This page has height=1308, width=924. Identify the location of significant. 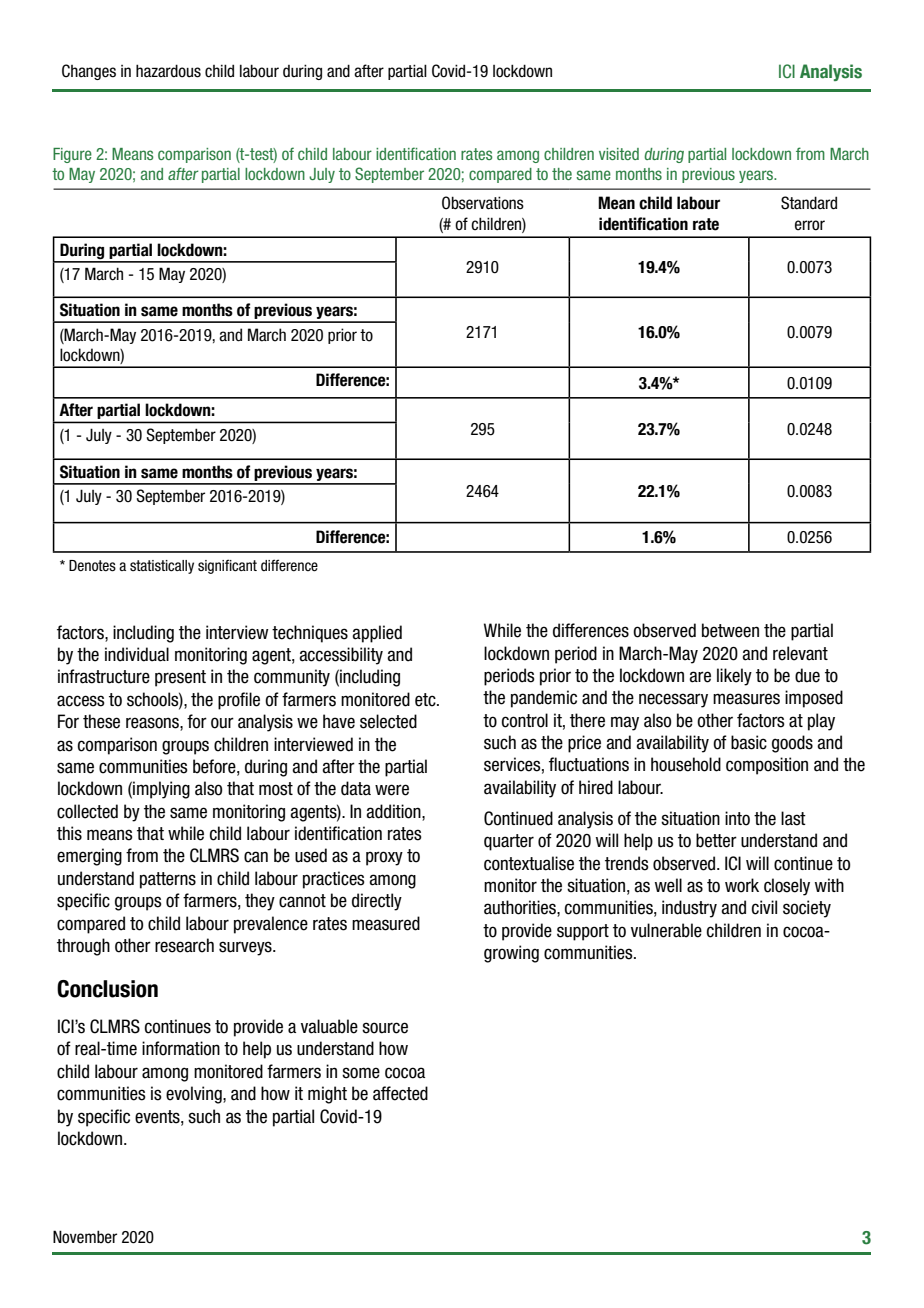
(227, 566).
